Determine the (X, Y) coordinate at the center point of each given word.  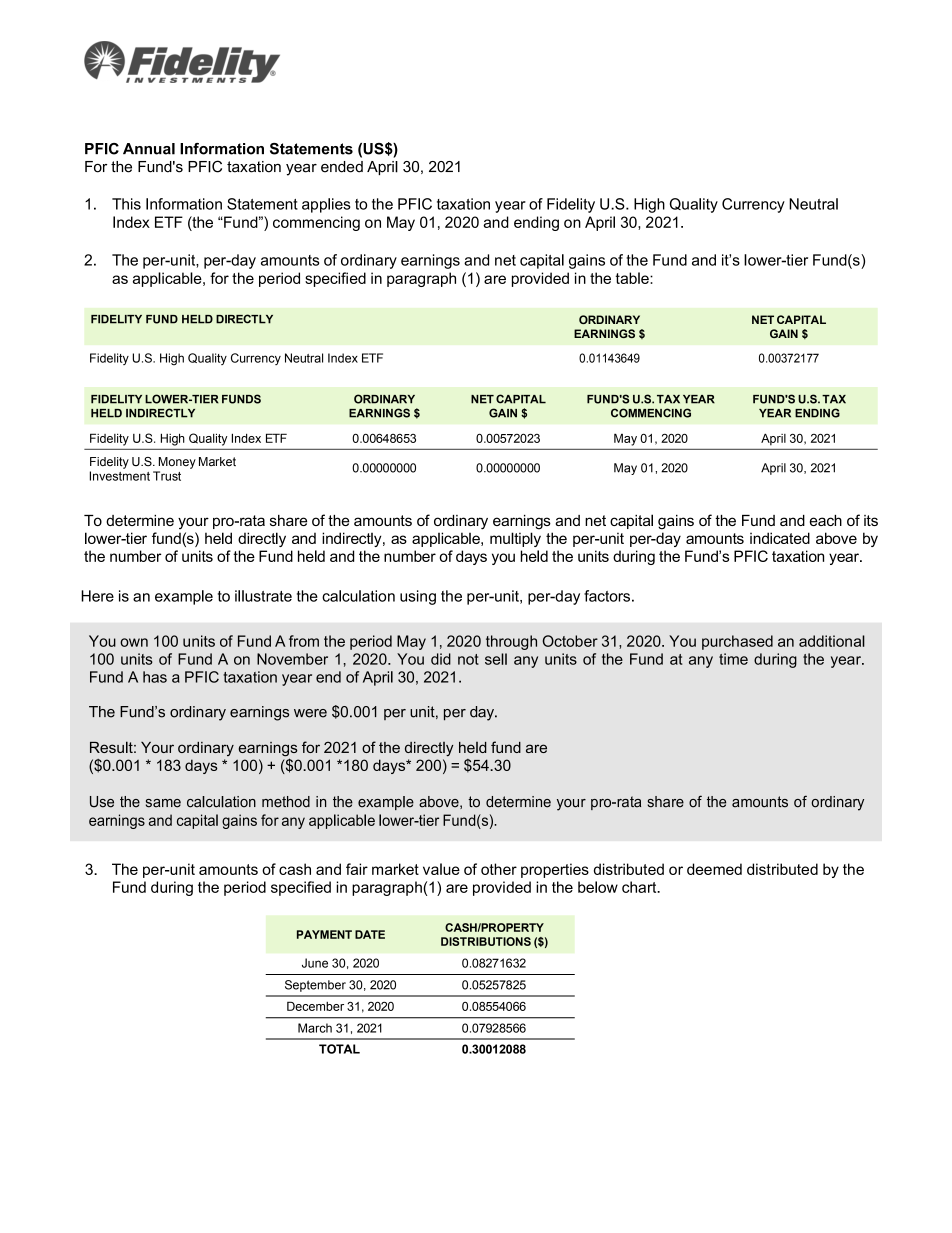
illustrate (263, 596)
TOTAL (339, 1049)
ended (342, 167)
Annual (149, 149)
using (418, 597)
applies (326, 205)
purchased (737, 642)
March (315, 1028)
